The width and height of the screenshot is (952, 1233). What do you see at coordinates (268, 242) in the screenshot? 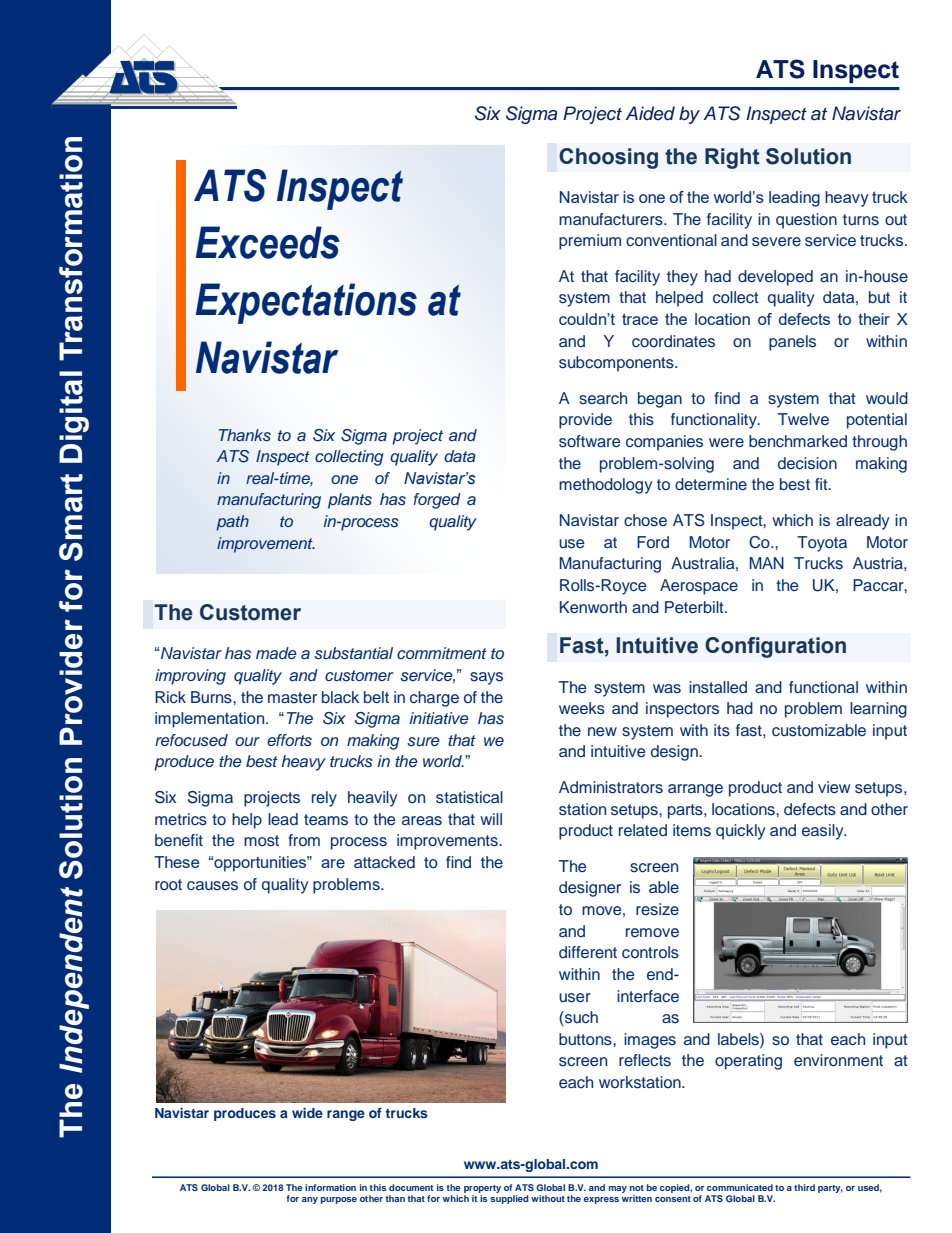
I see `Exceeds` at bounding box center [268, 242].
